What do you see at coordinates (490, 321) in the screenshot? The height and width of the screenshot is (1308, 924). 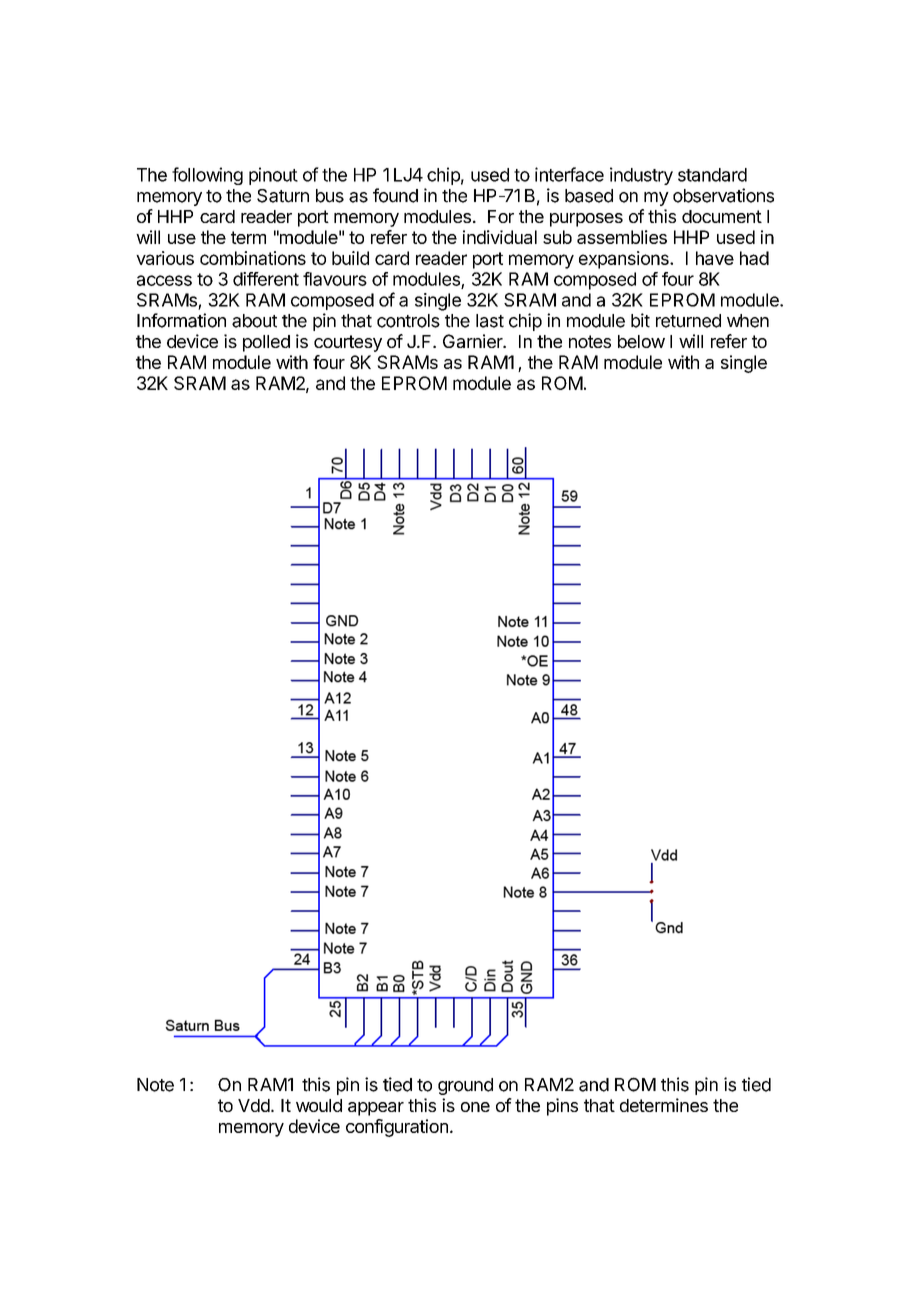 I see `last` at bounding box center [490, 321].
